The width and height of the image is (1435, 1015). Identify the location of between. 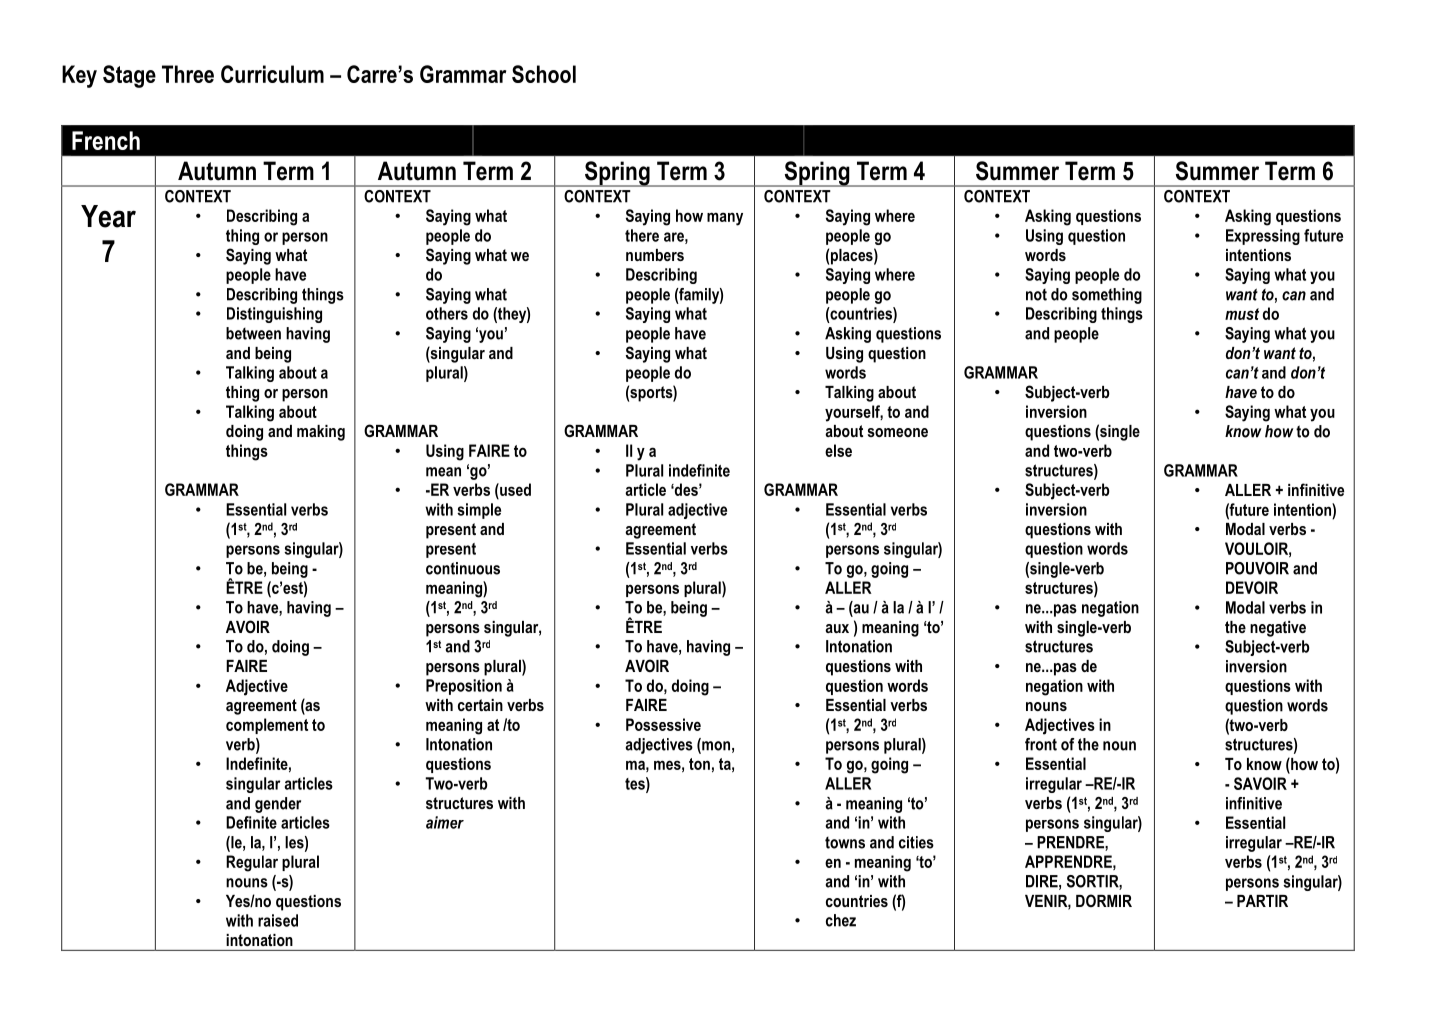
(253, 333).
